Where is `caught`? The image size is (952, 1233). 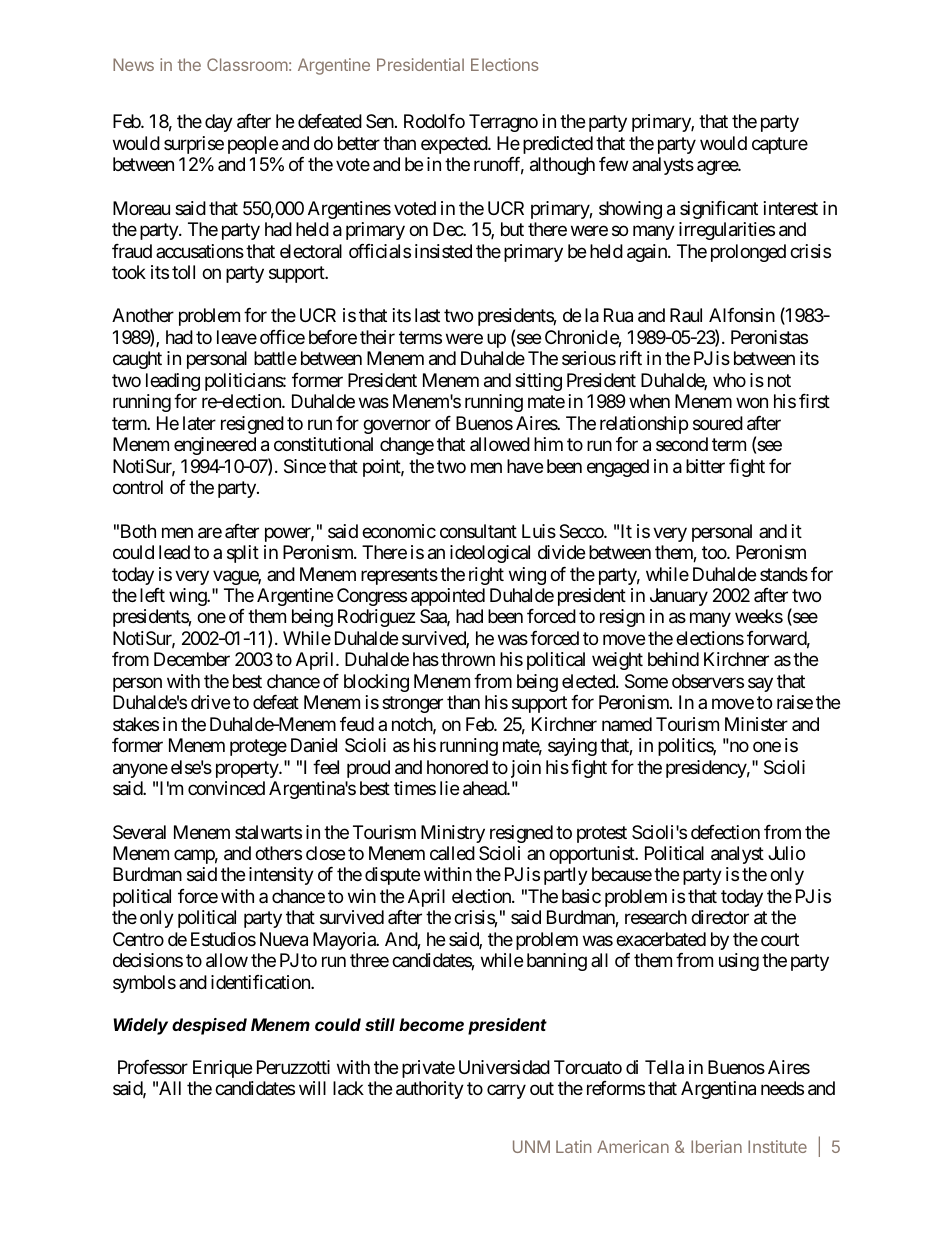 caught is located at coordinates (137, 360).
